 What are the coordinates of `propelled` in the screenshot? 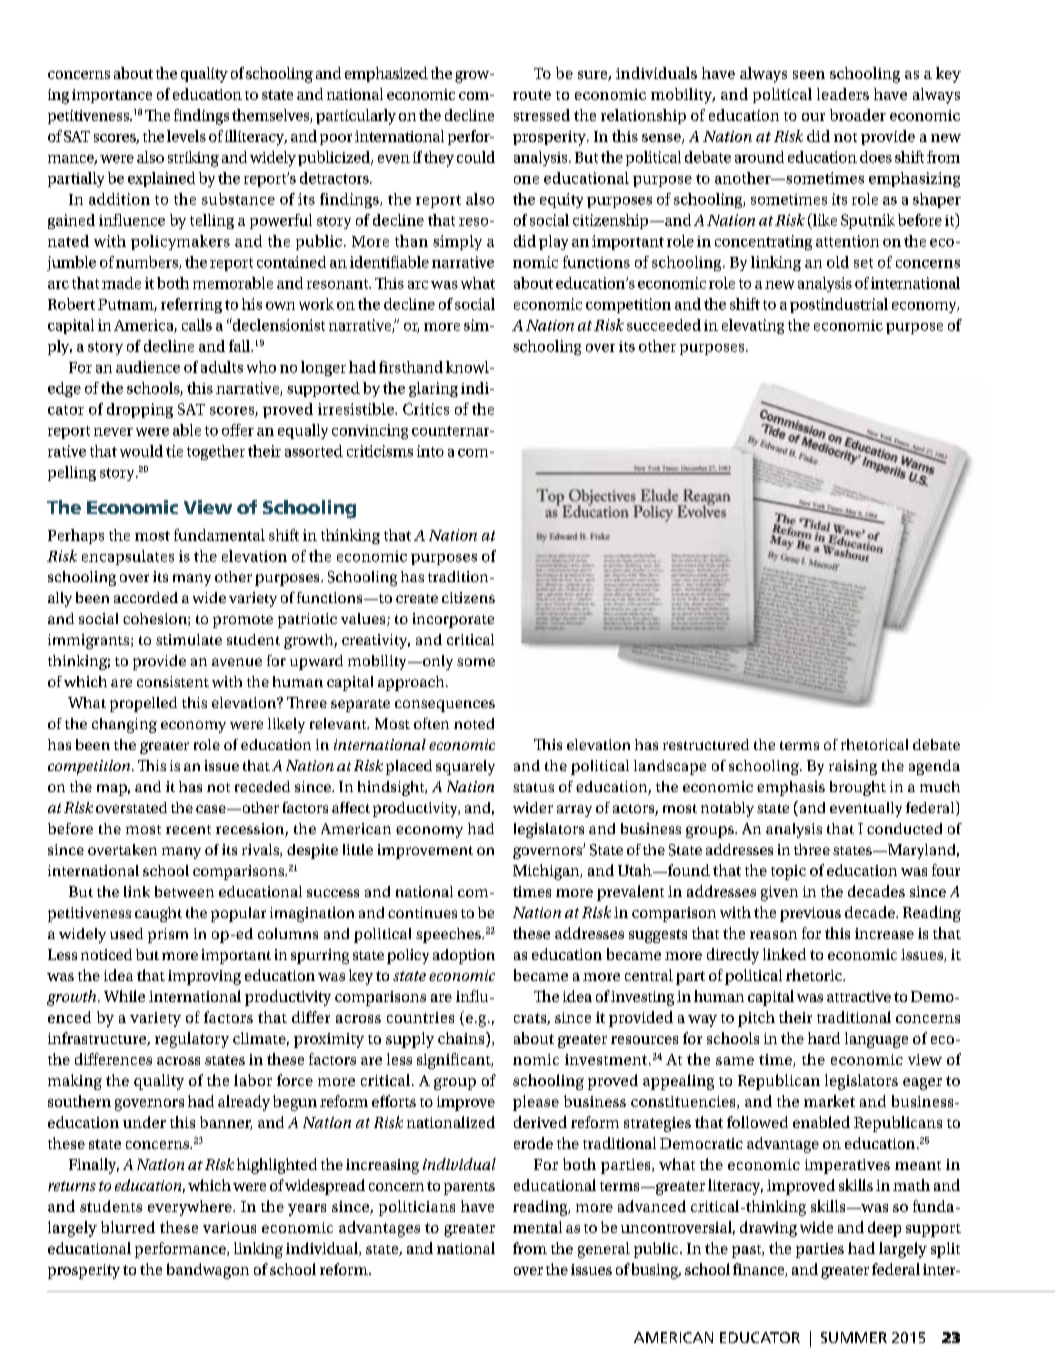 It's located at (143, 704).
